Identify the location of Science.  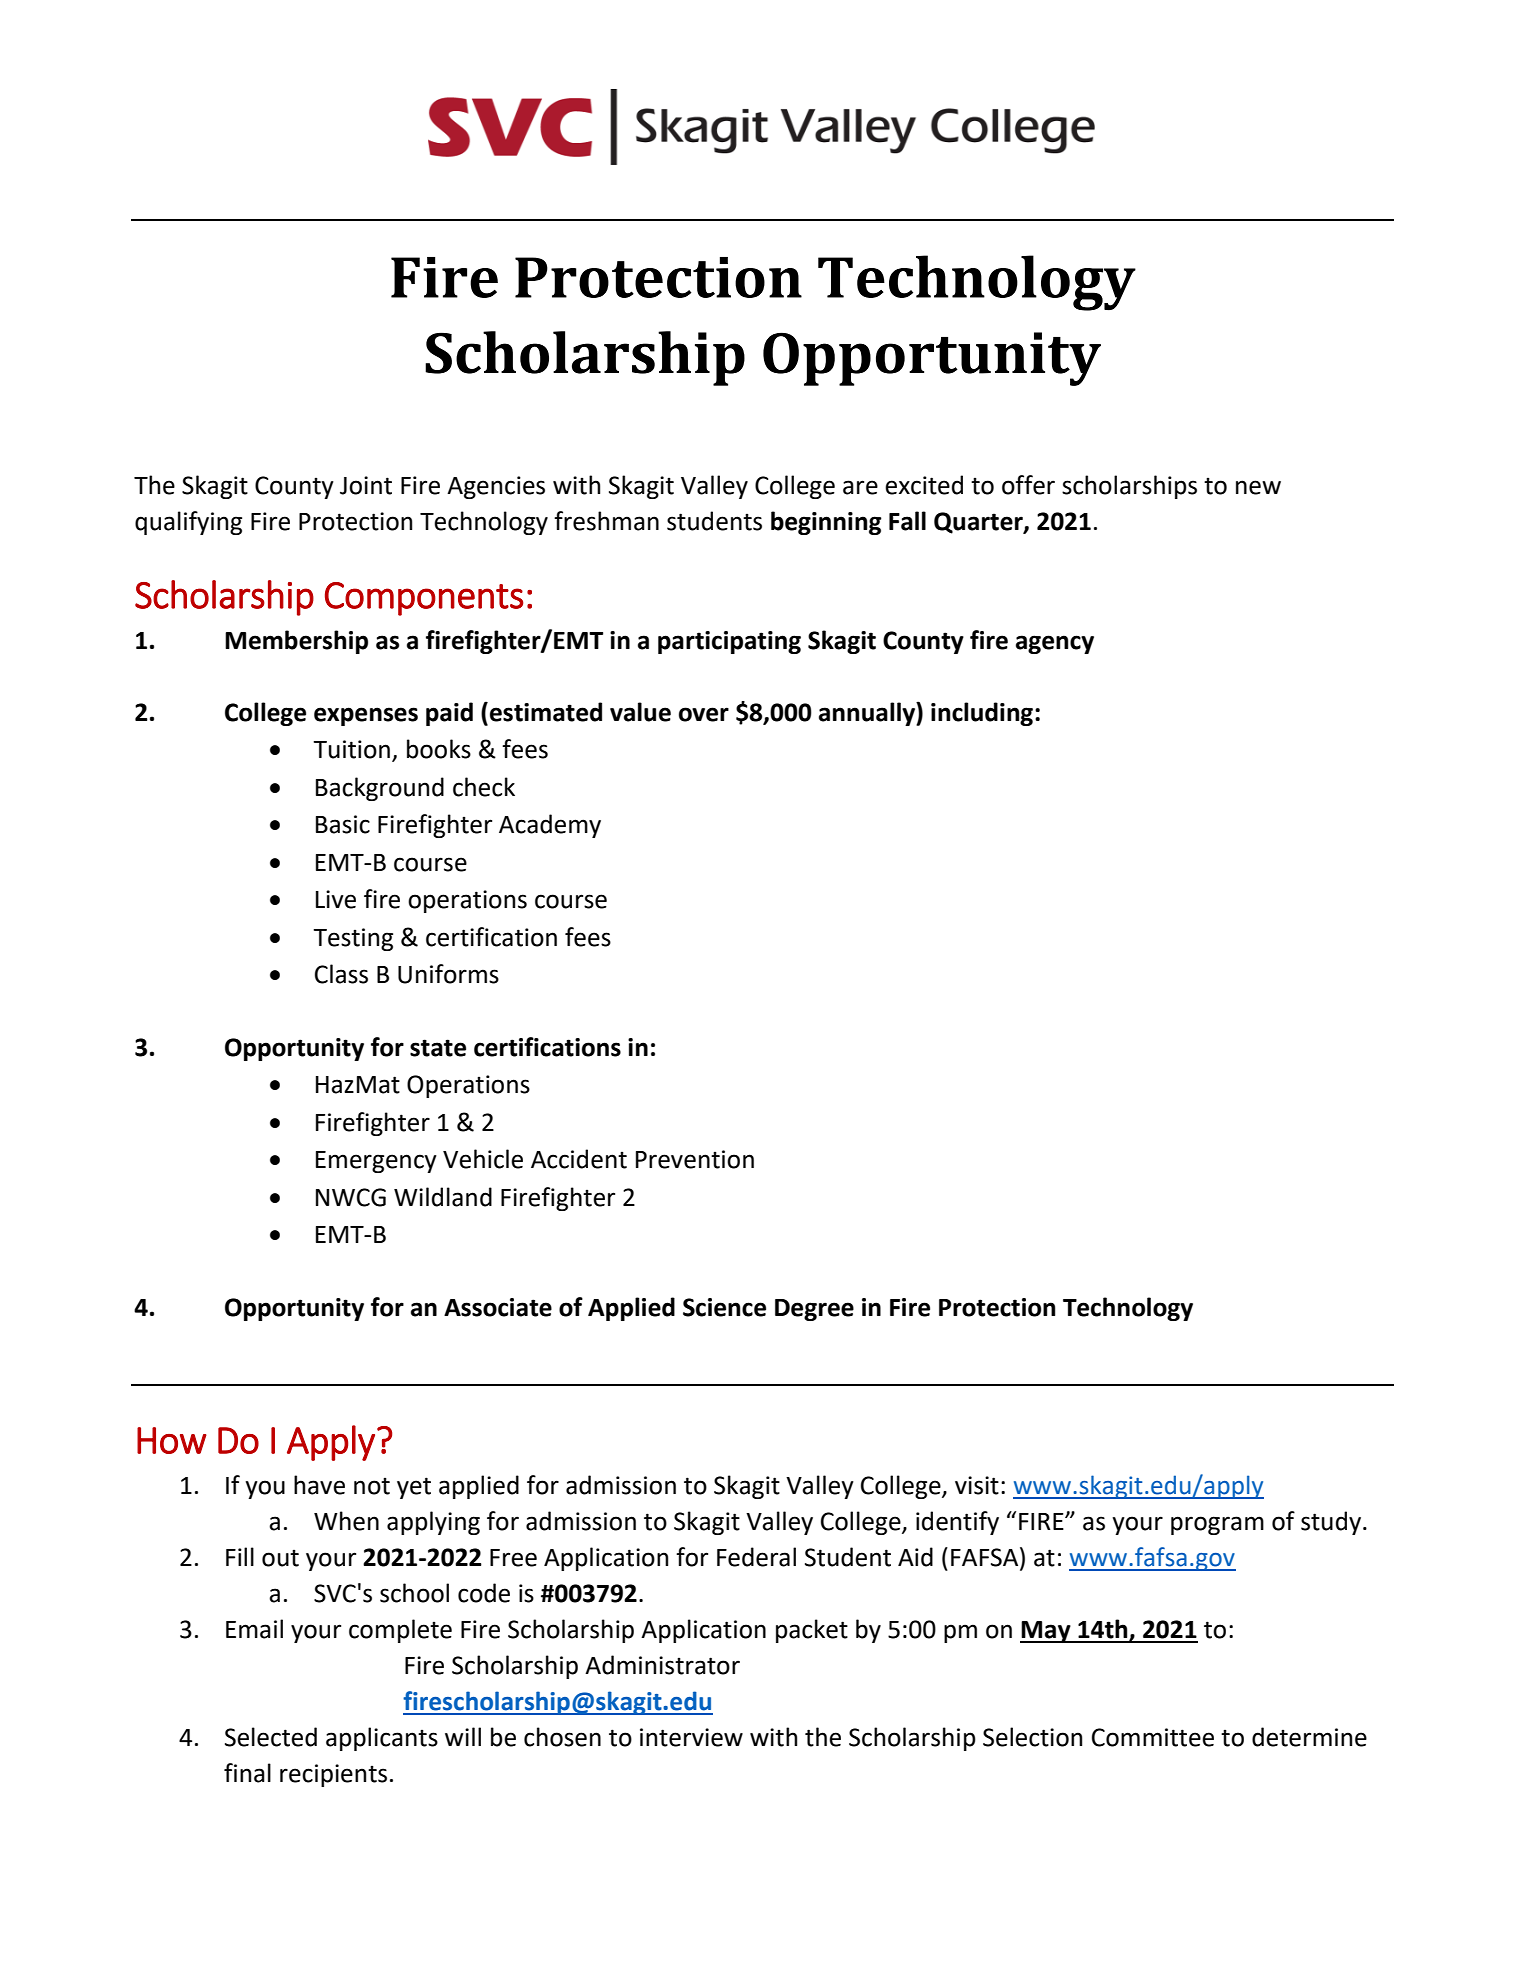
(724, 1307).
